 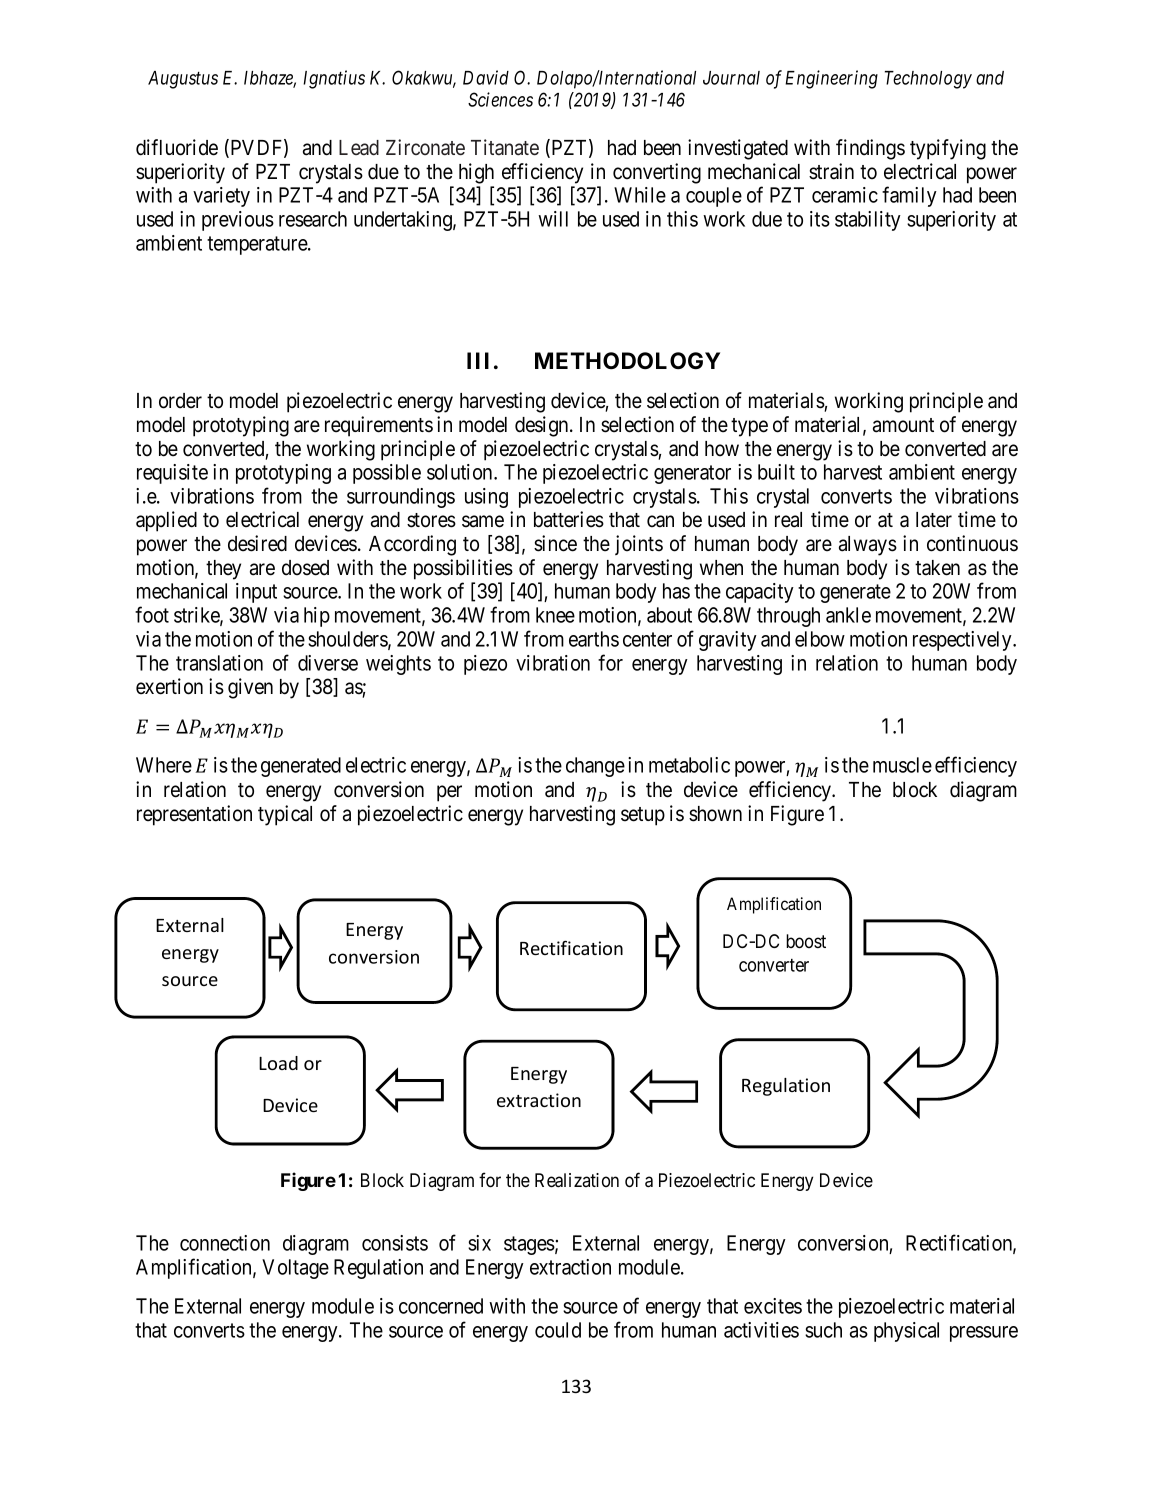 What do you see at coordinates (870, 149) in the screenshot?
I see `findings` at bounding box center [870, 149].
